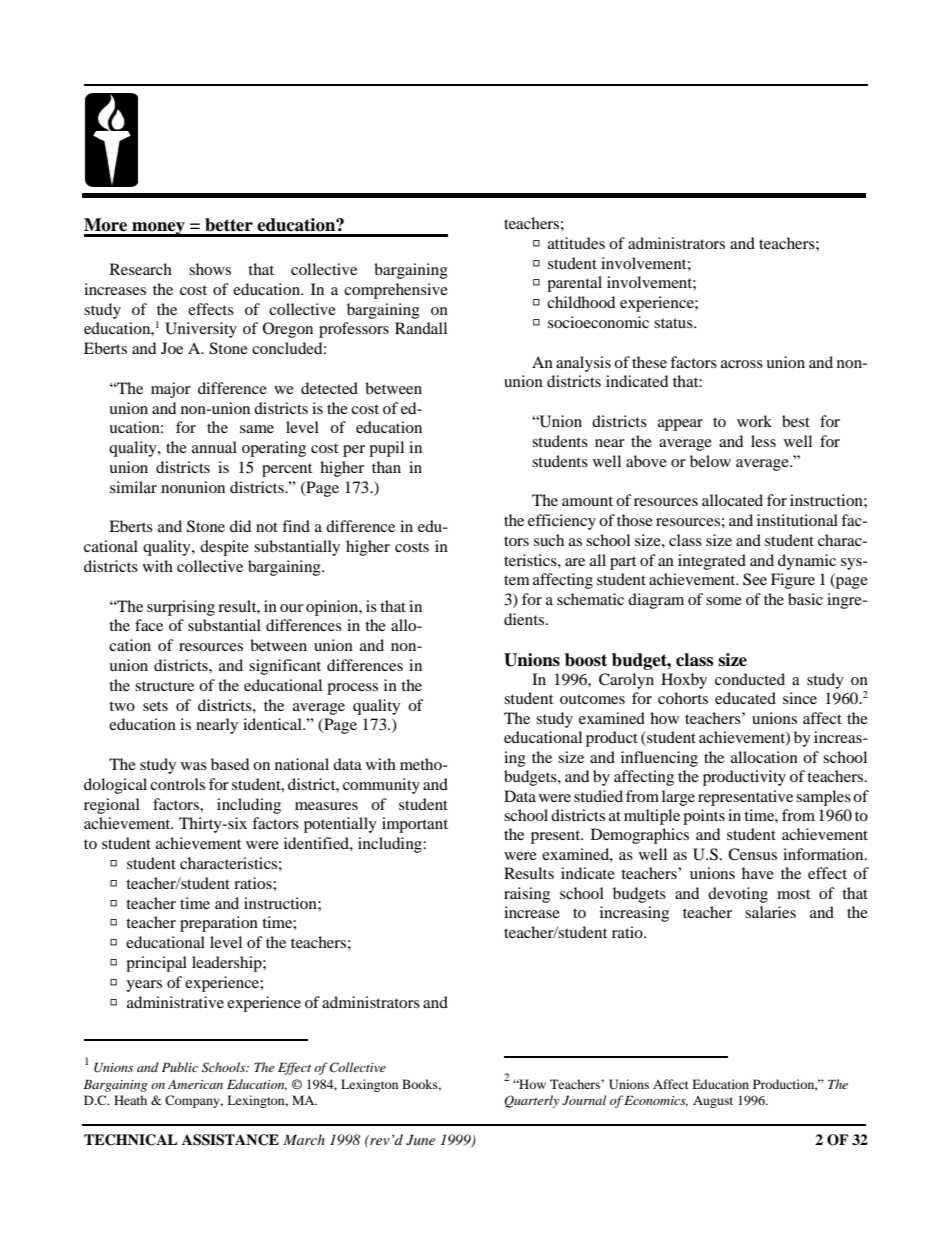 This document has height=1233, width=952. I want to click on structure, so click(164, 686).
